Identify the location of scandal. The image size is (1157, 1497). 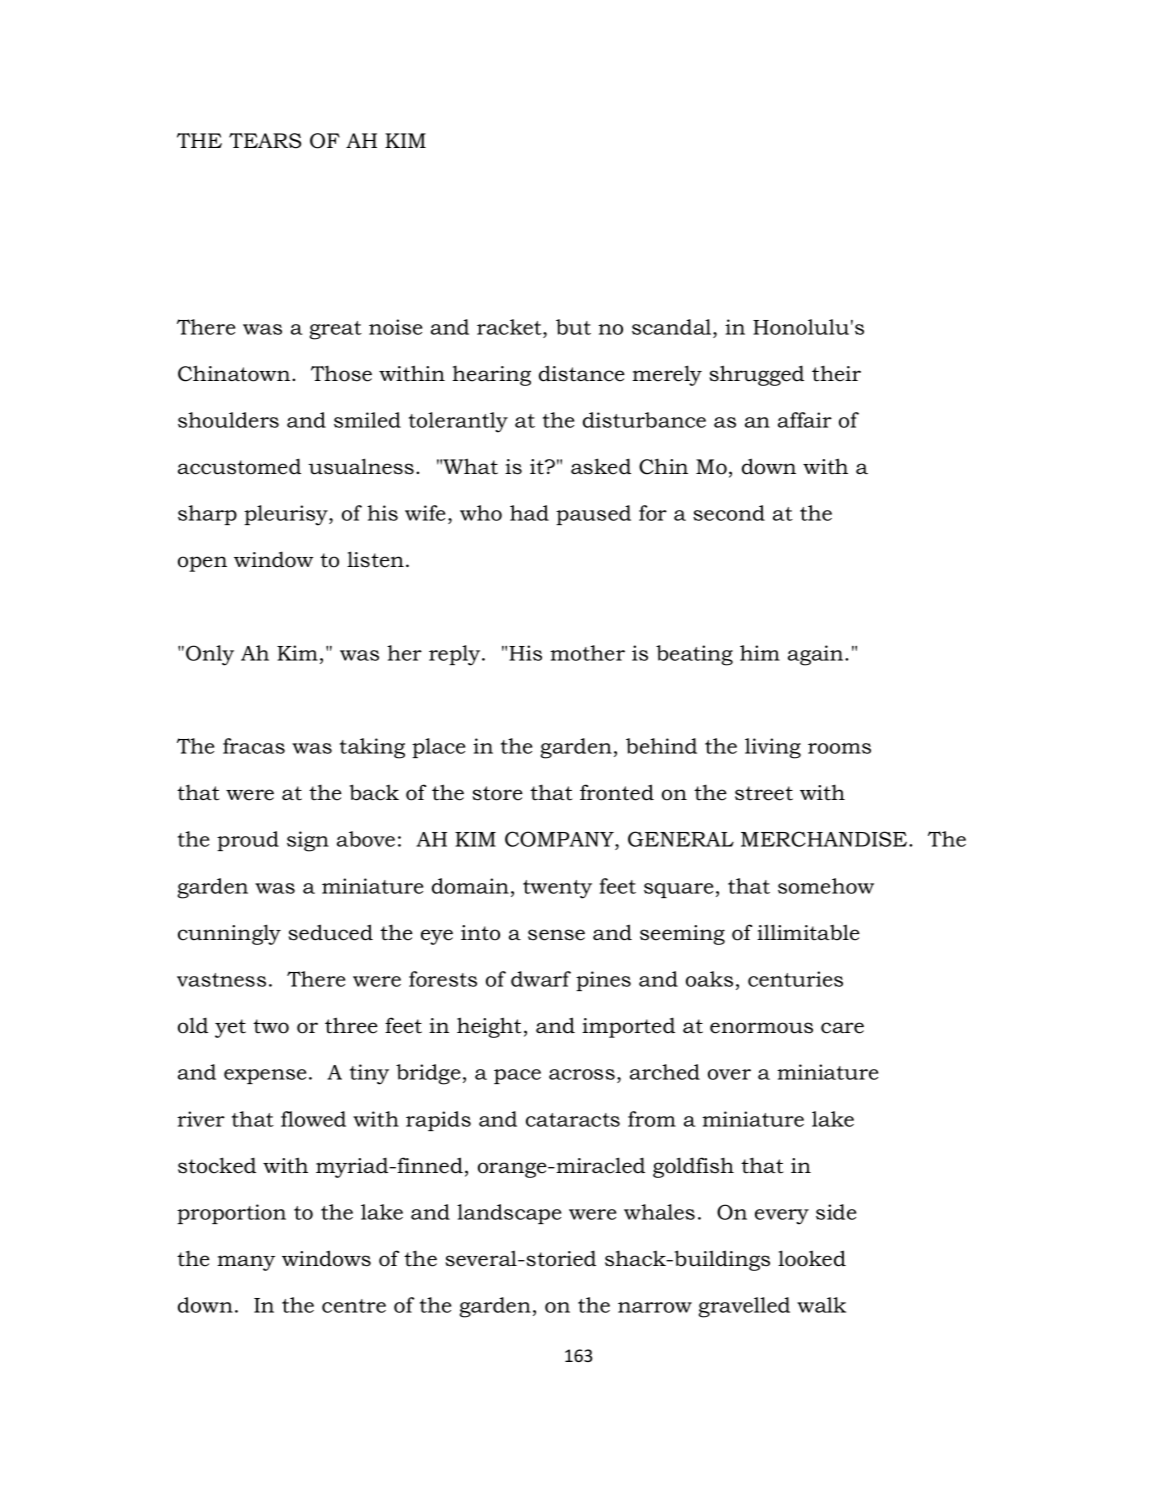
(673, 327).
